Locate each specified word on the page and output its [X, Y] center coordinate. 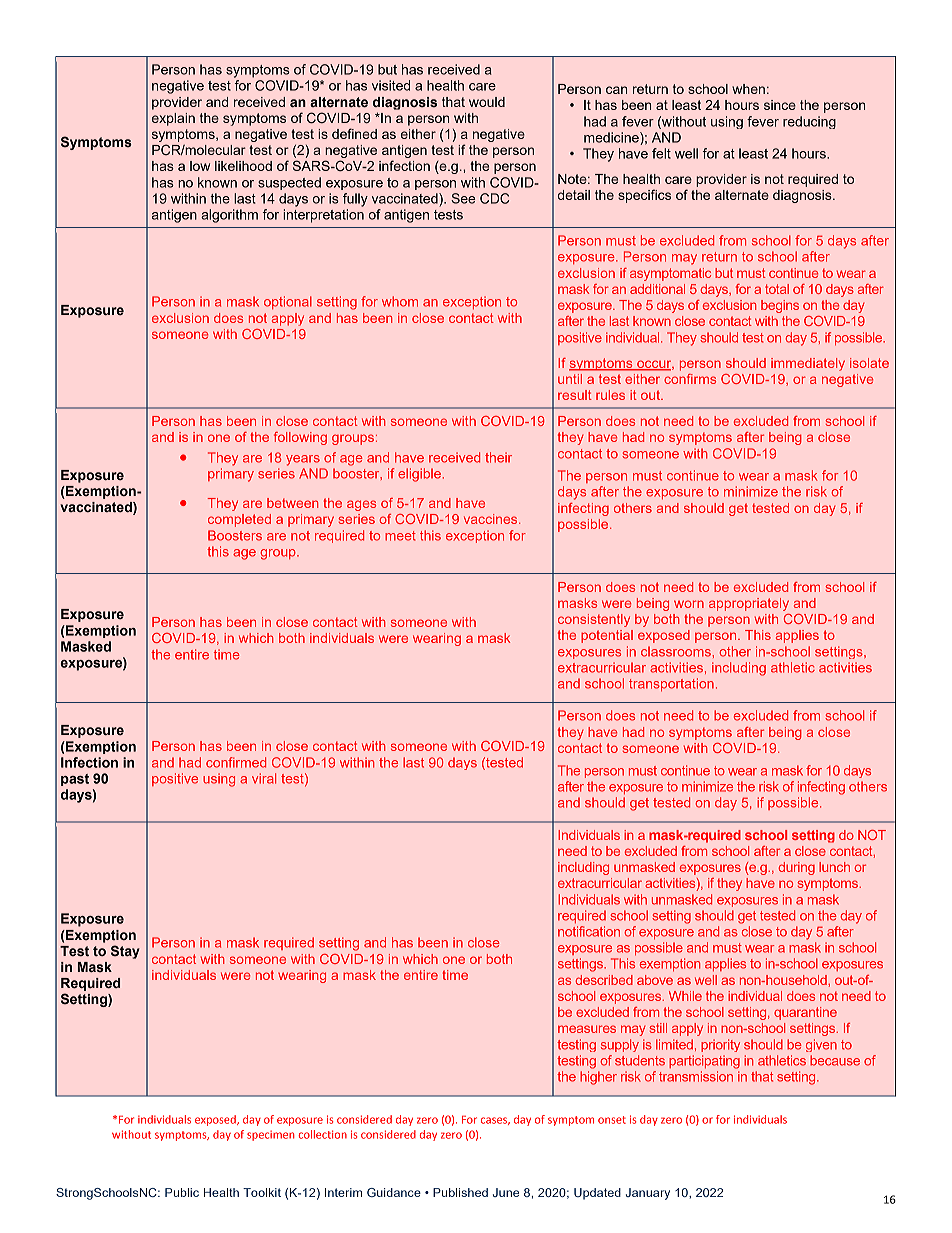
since [780, 105]
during [796, 868]
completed [239, 520]
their [498, 457]
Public [182, 1192]
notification [589, 931]
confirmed [236, 762]
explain [173, 119]
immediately [808, 364]
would [487, 102]
